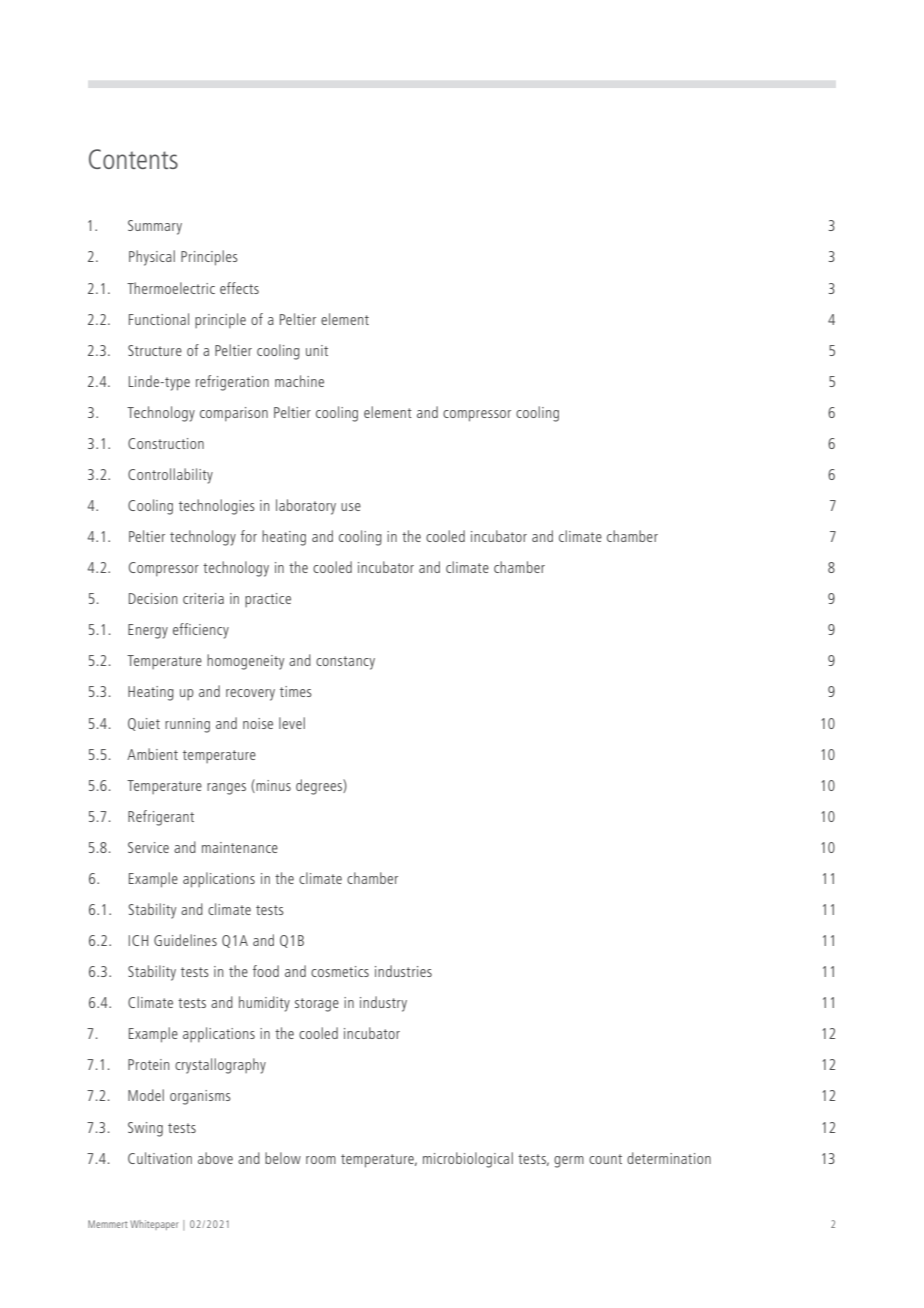 The image size is (924, 1308). I want to click on laboratory, so click(306, 507).
